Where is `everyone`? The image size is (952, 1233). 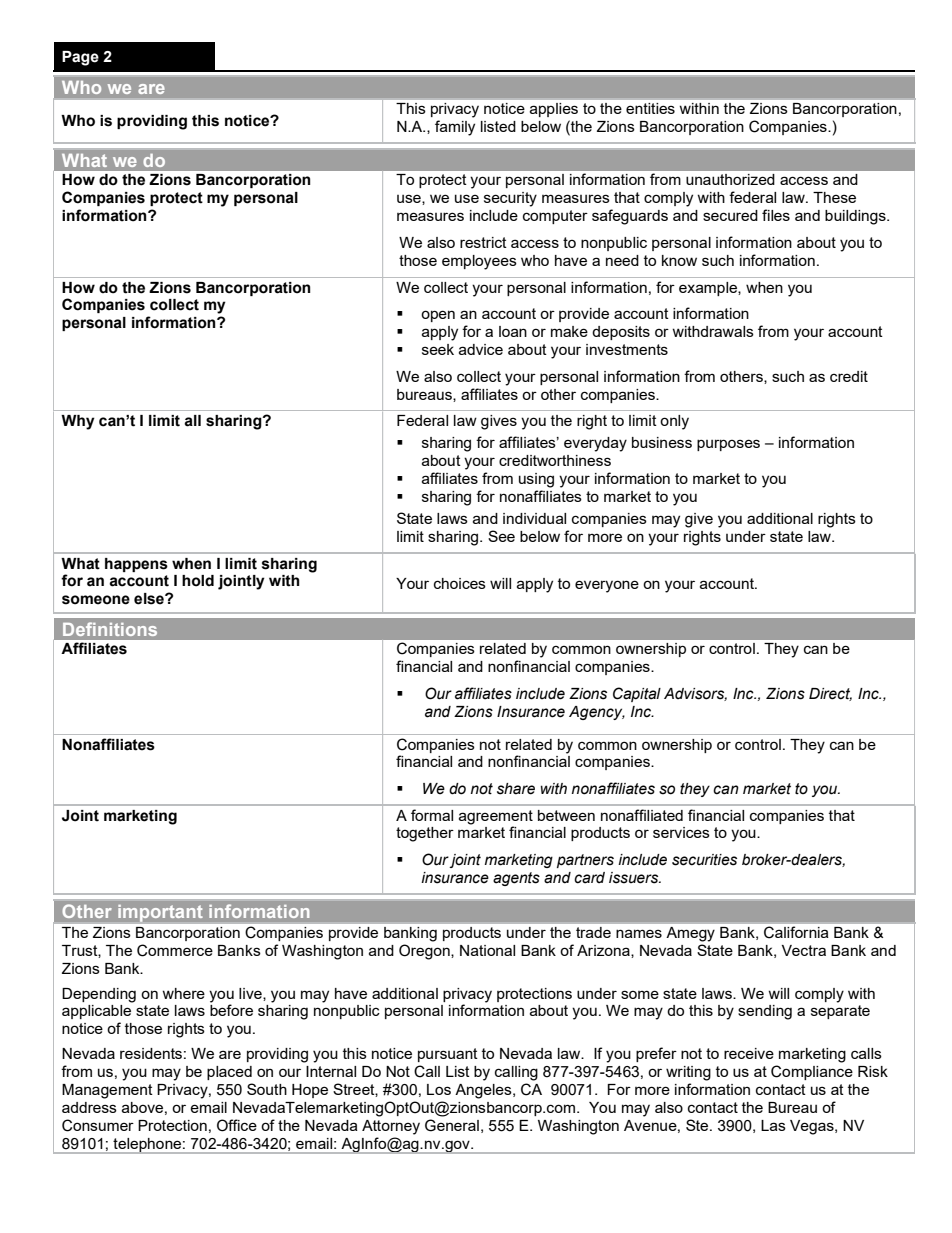 everyone is located at coordinates (607, 586).
